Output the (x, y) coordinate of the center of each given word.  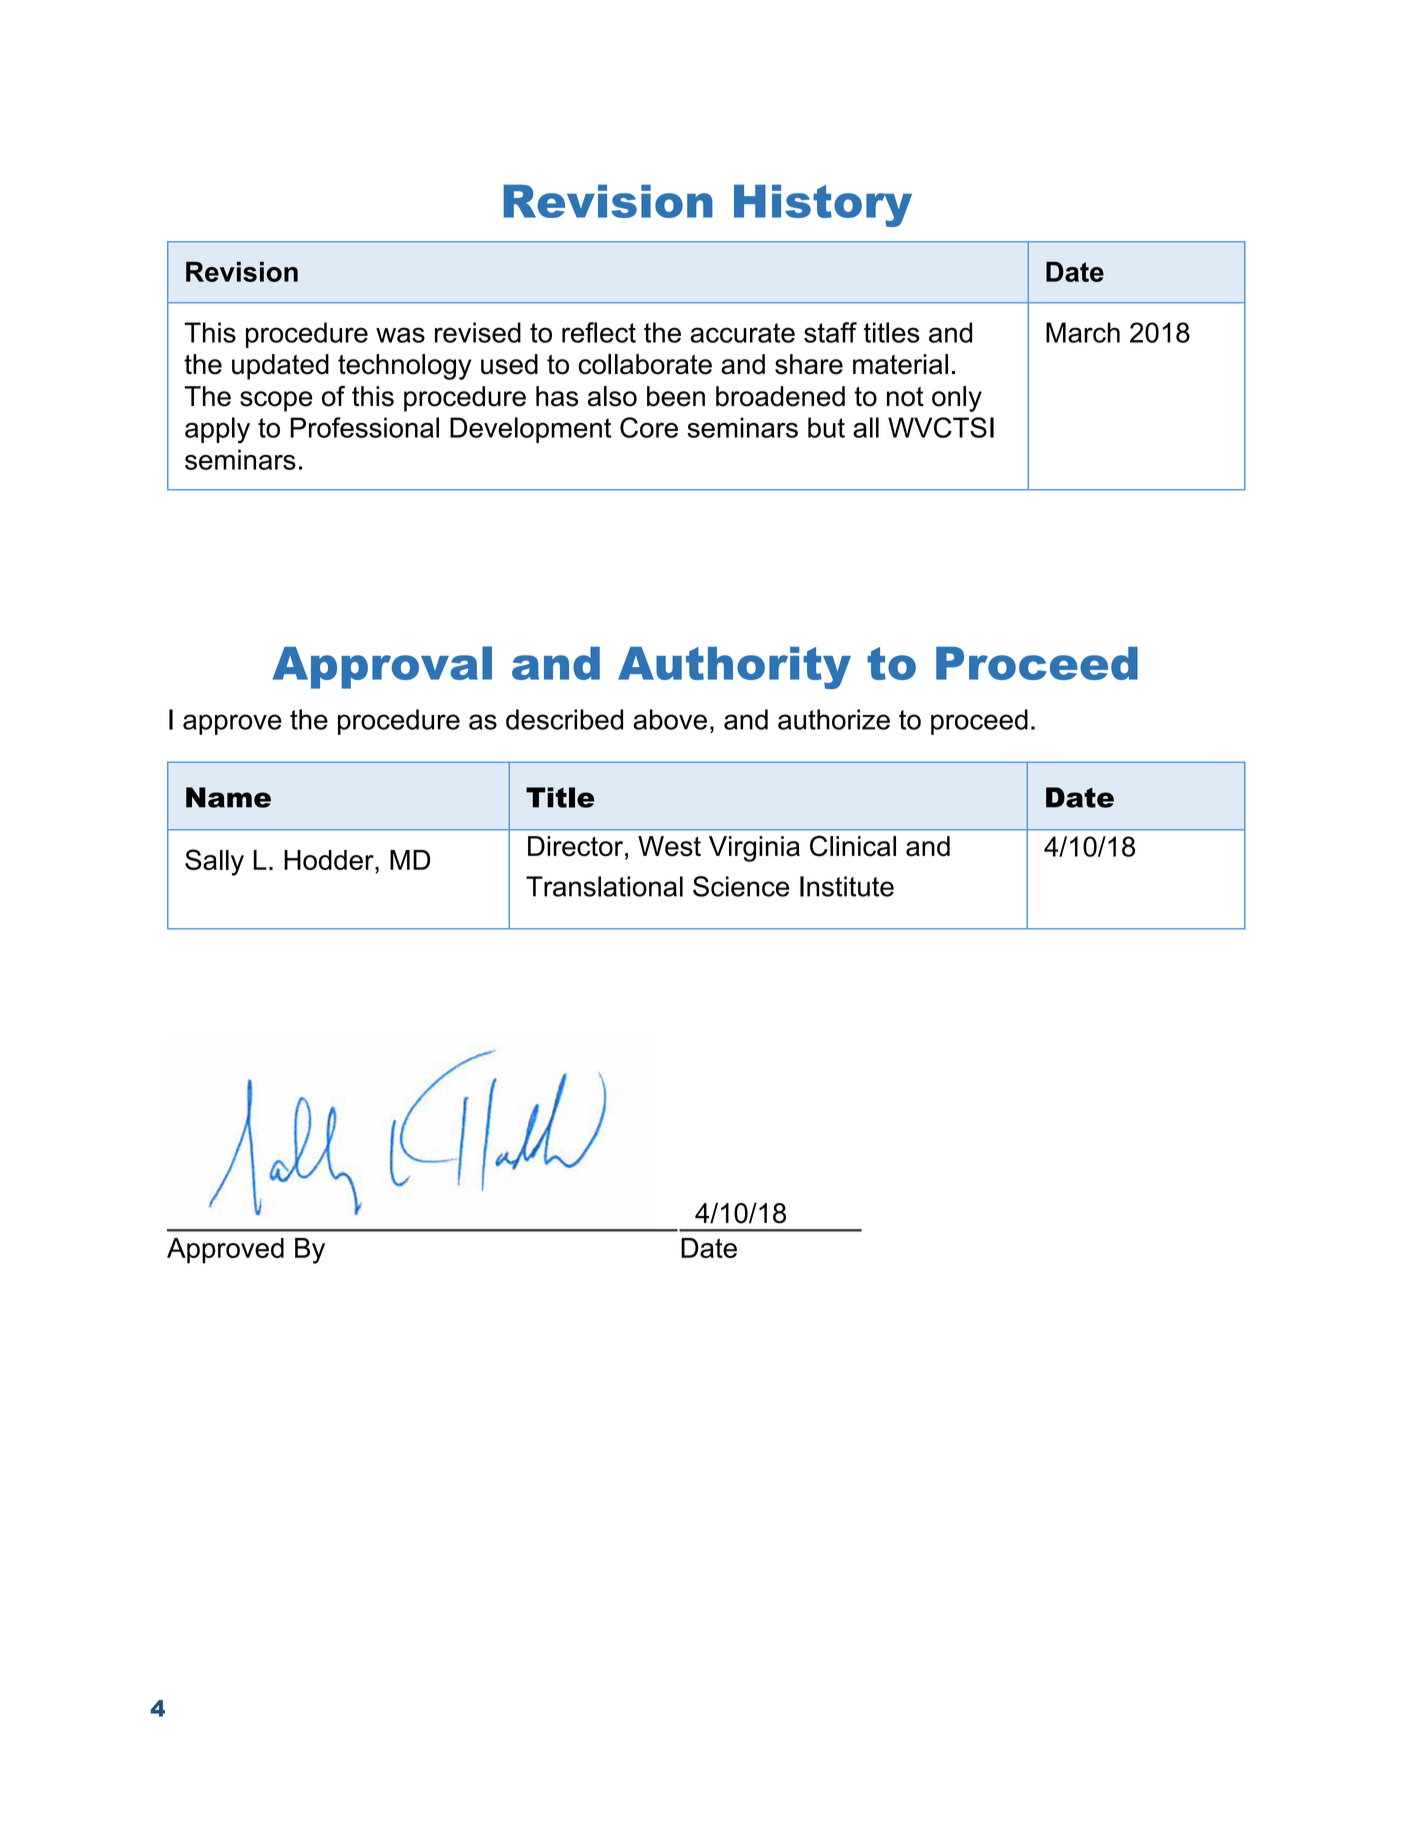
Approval (382, 667)
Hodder (330, 860)
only (957, 399)
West (669, 846)
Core (649, 427)
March (1083, 332)
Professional (365, 427)
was (400, 335)
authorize (834, 719)
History (823, 205)
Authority (734, 668)
